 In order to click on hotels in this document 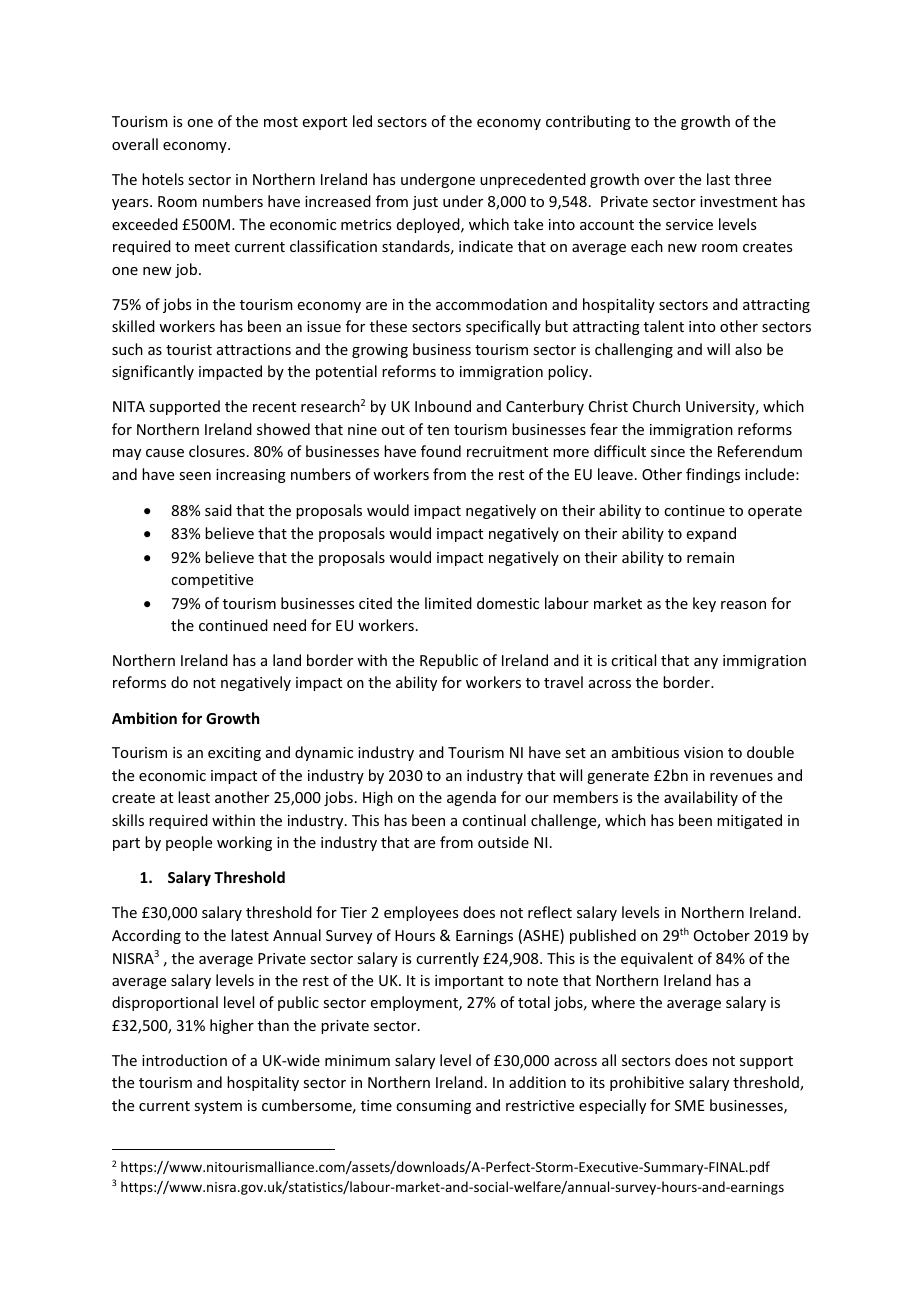, I will do `click(163, 179)`.
